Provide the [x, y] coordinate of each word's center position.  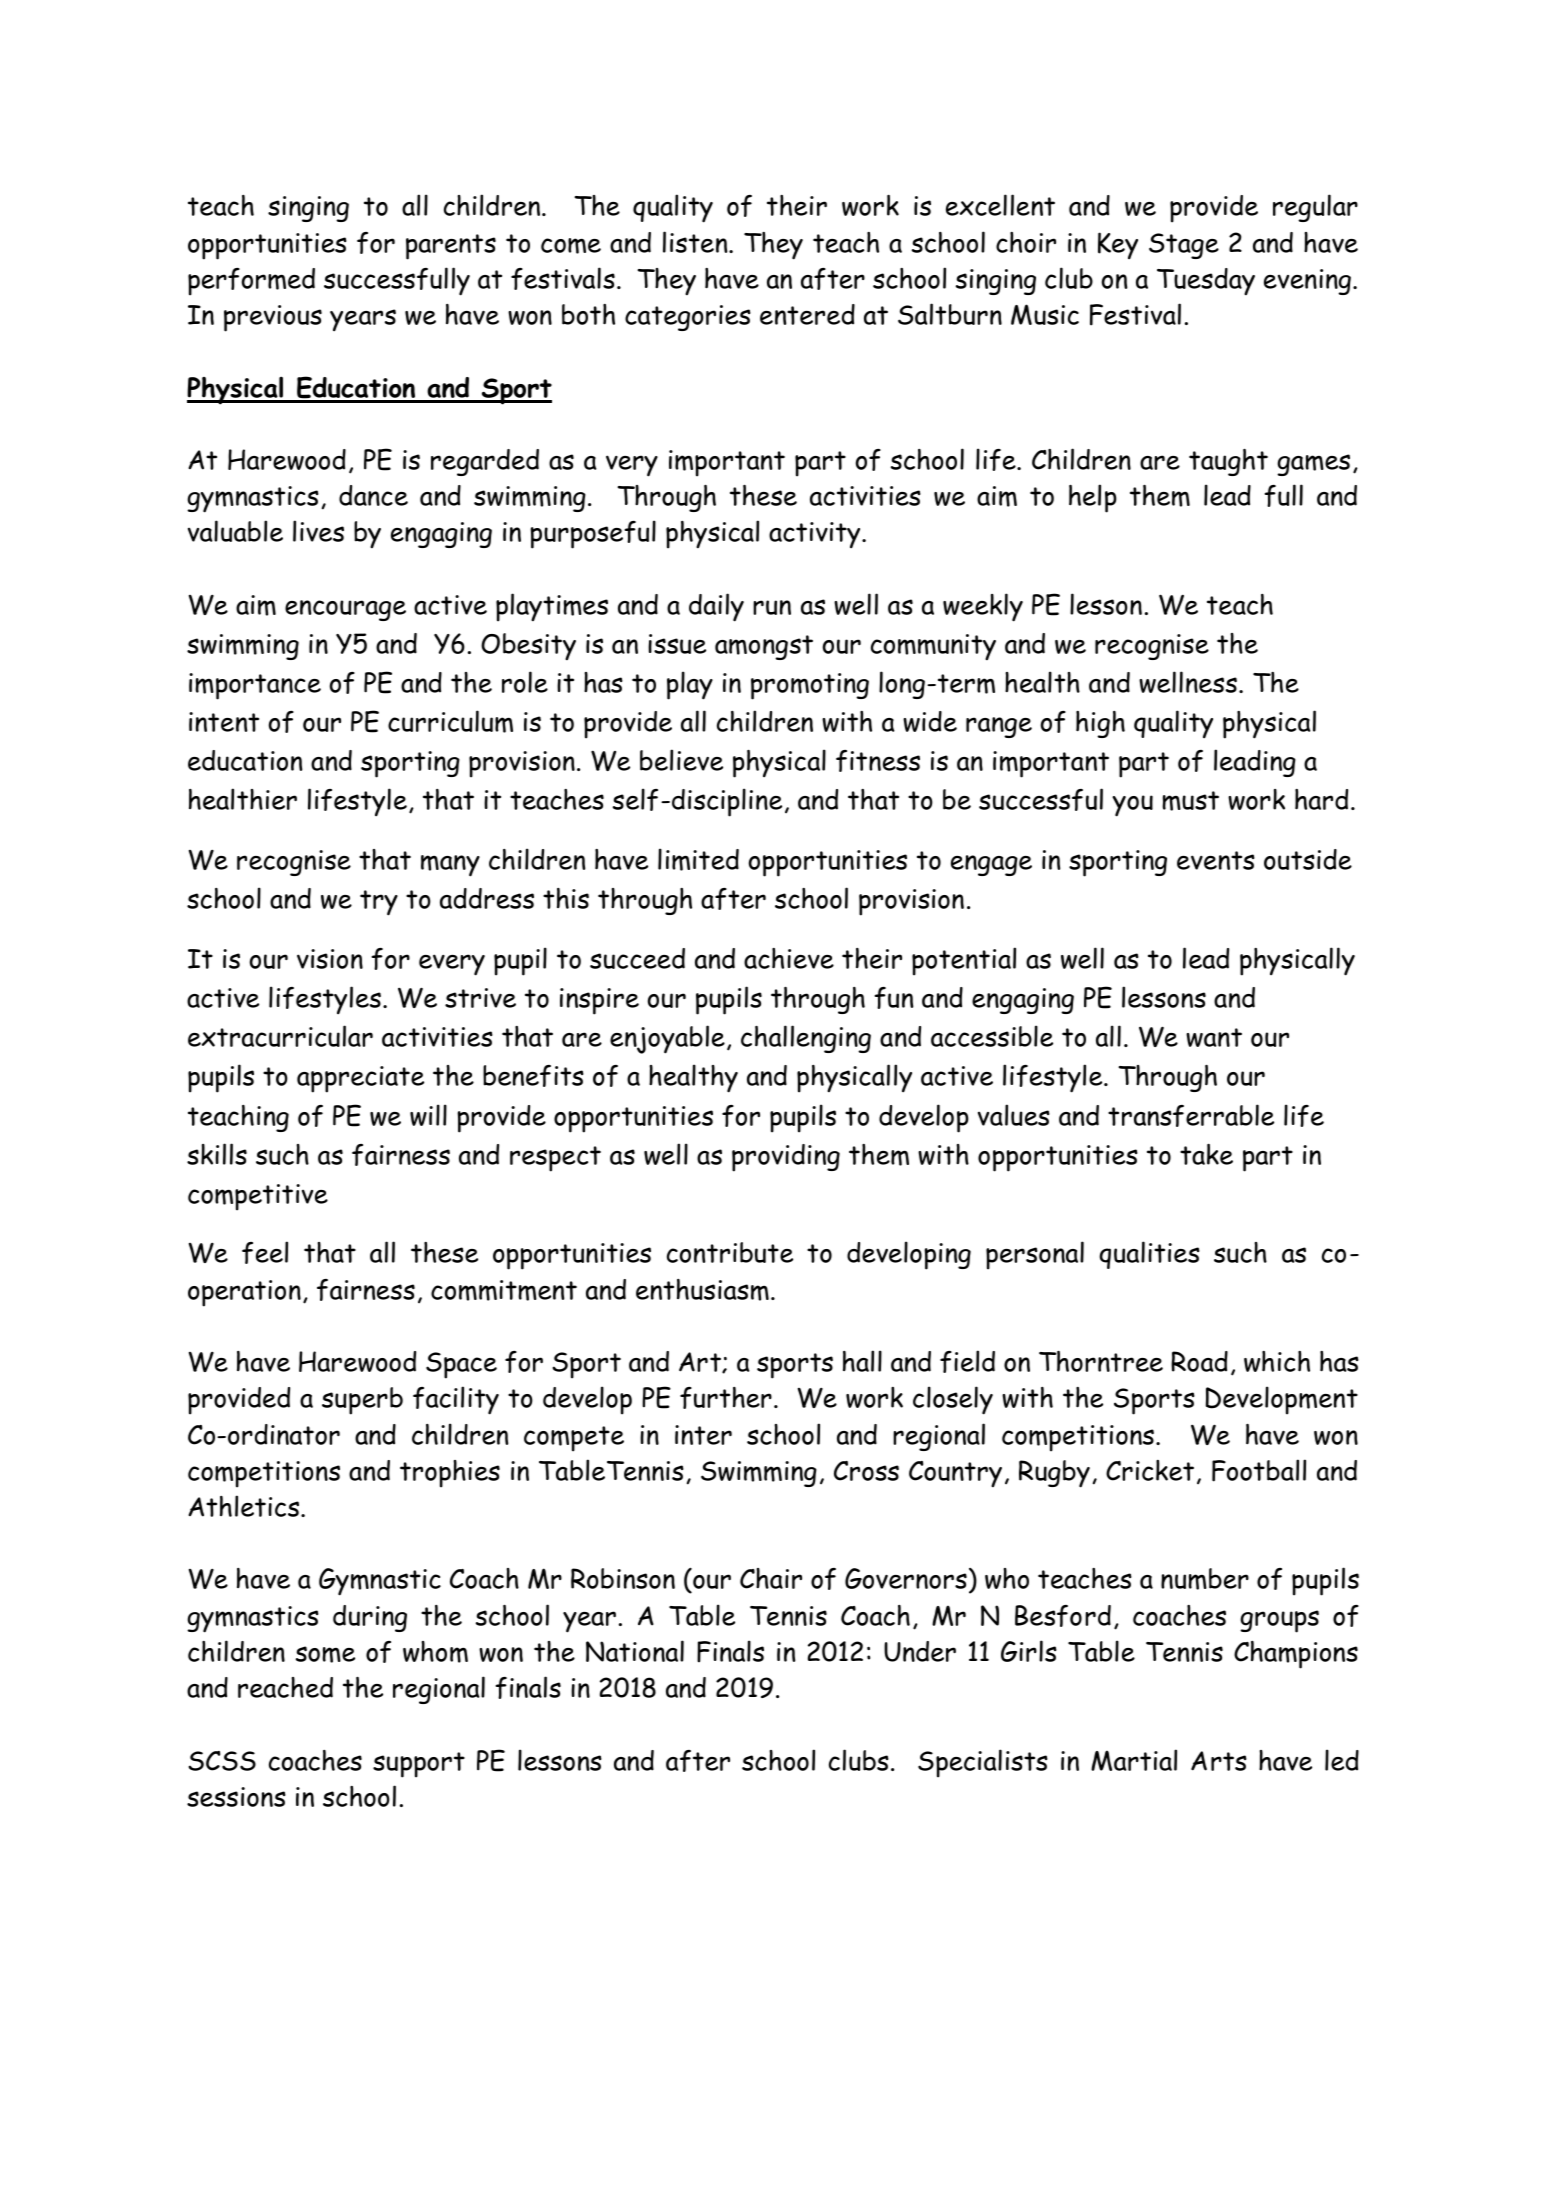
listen [696, 242]
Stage [1184, 246]
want [1214, 1037]
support [419, 1765]
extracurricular [280, 1036]
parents [451, 247]
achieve [789, 958]
